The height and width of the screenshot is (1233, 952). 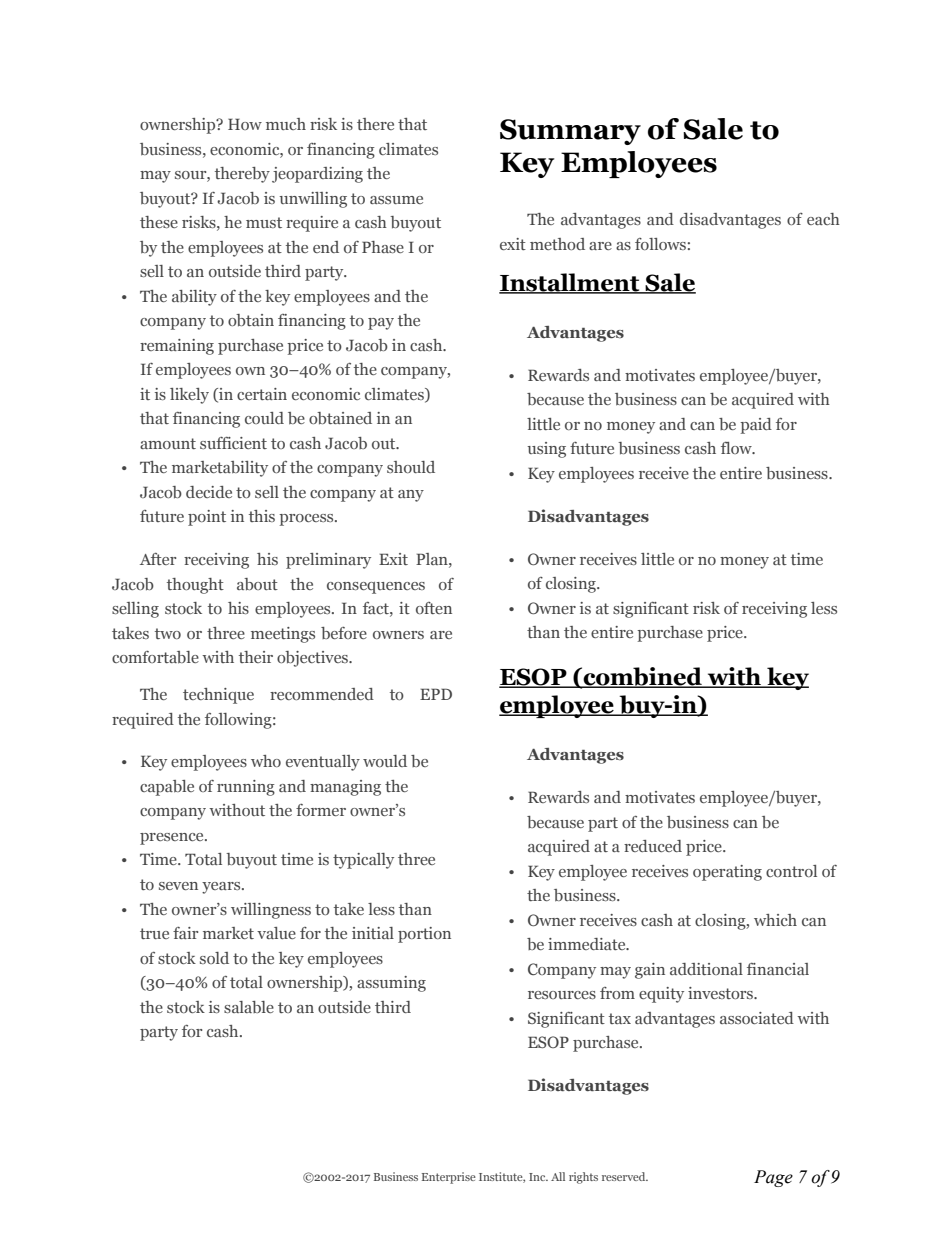 I want to click on portion, so click(x=424, y=935).
